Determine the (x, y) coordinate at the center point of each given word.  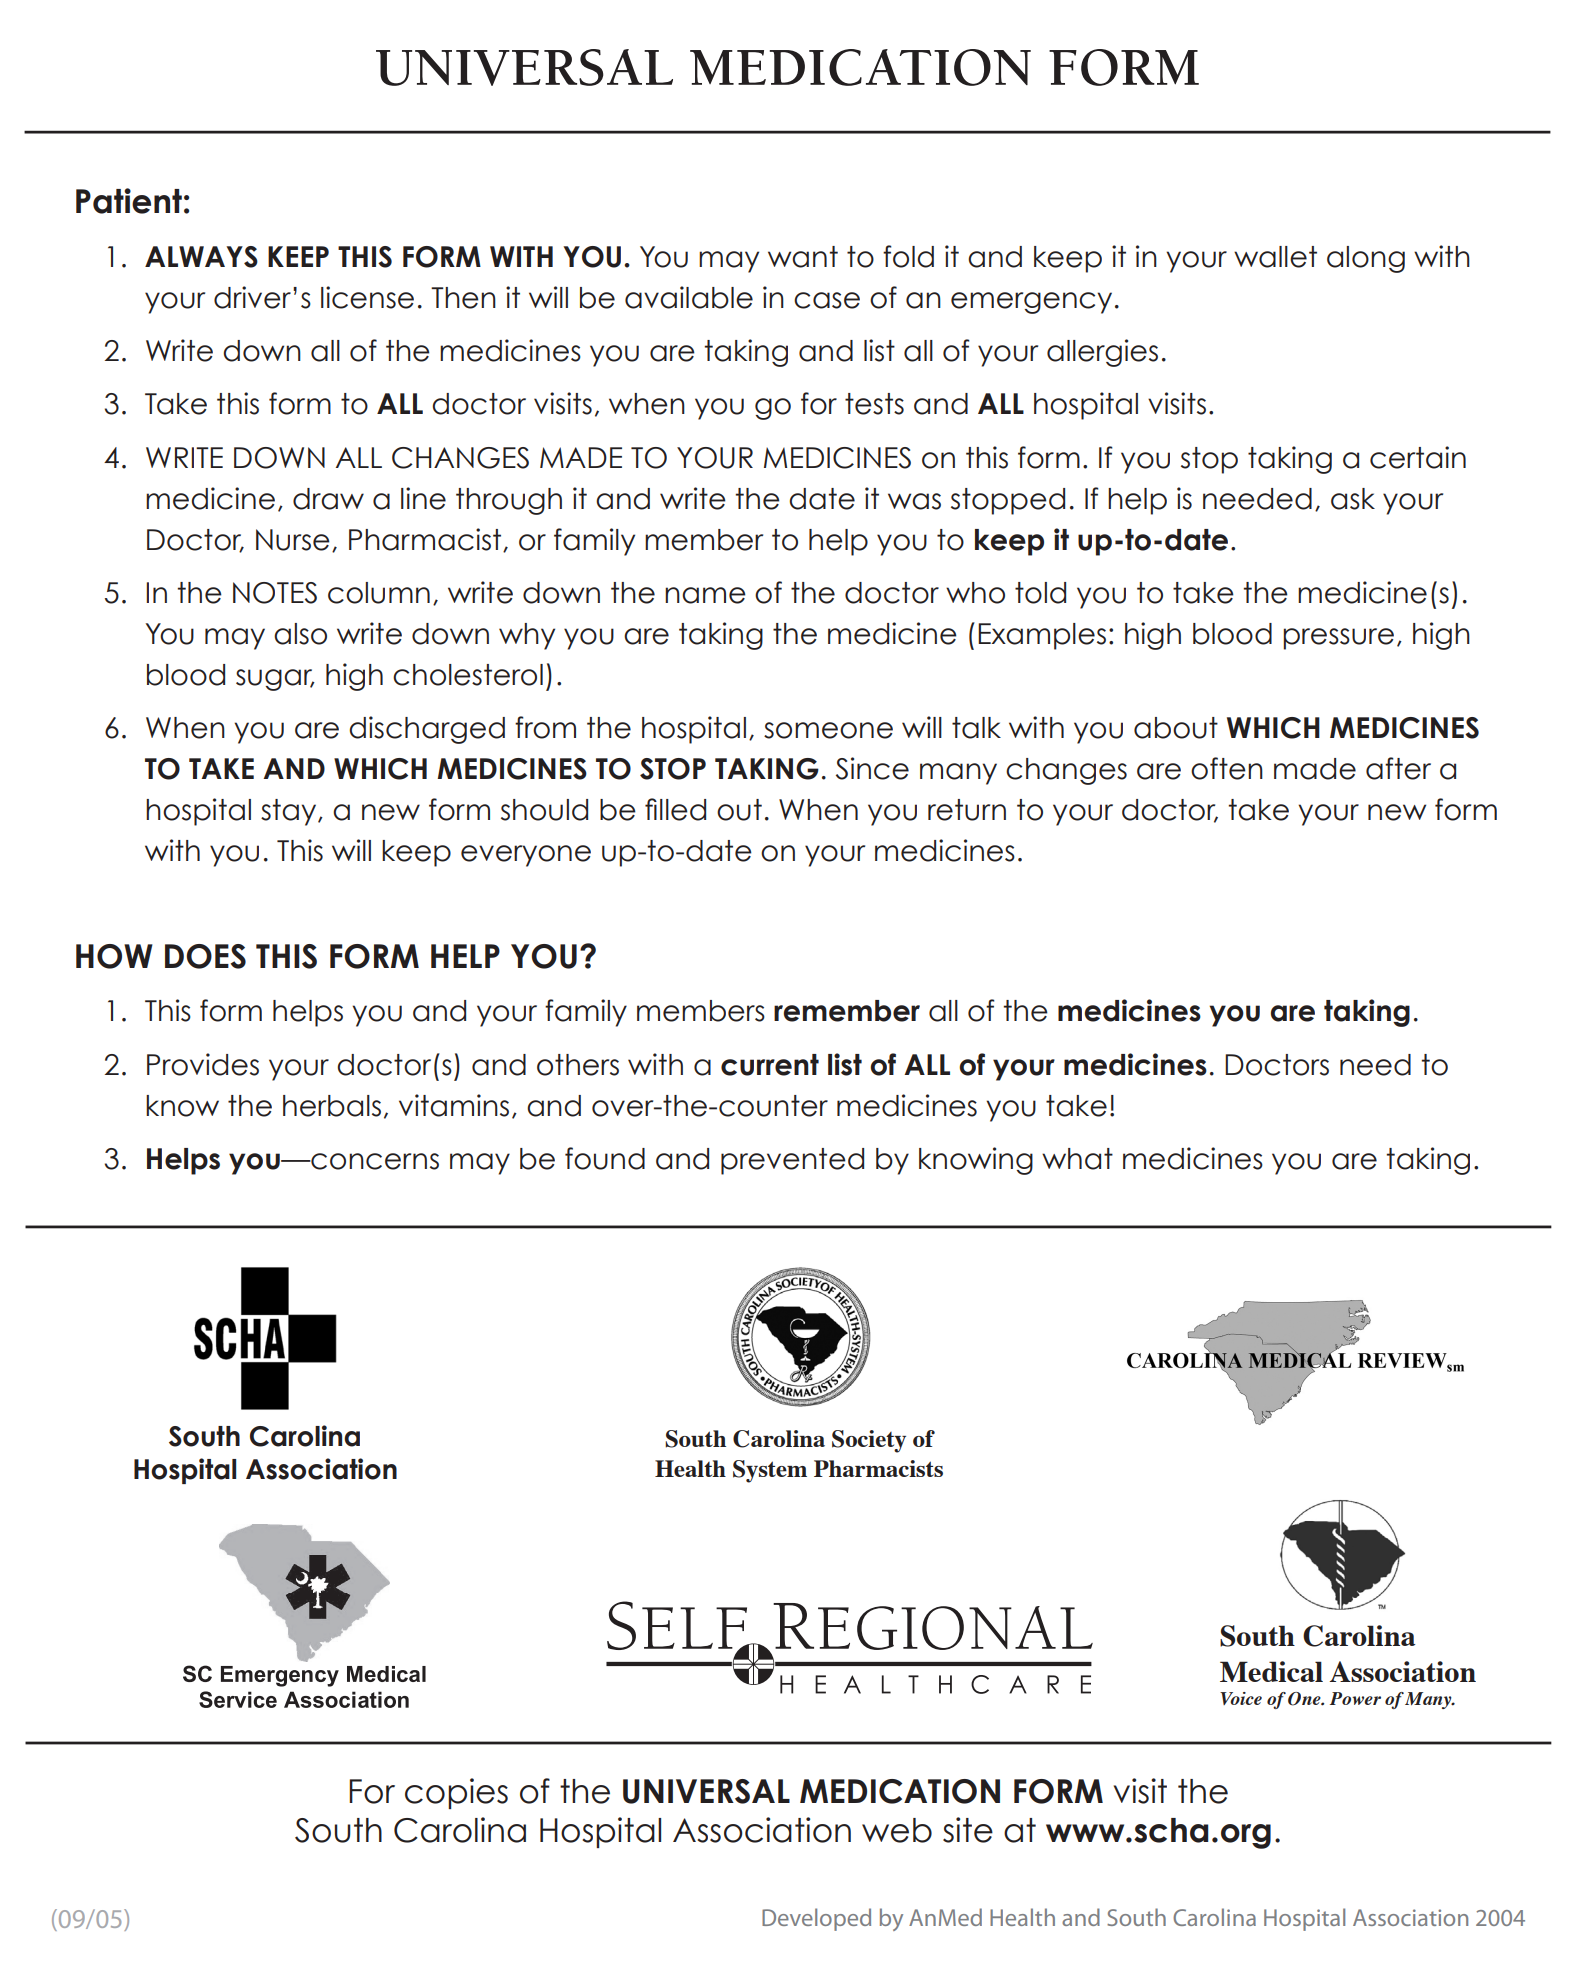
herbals (332, 1106)
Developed (816, 1919)
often (1227, 768)
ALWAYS (201, 257)
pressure (1338, 639)
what (1077, 1159)
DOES (205, 956)
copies (456, 1793)
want (803, 257)
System (770, 1471)
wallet (1275, 257)
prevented (792, 1161)
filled (675, 809)
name (705, 595)
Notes (275, 593)
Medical (1271, 1671)
